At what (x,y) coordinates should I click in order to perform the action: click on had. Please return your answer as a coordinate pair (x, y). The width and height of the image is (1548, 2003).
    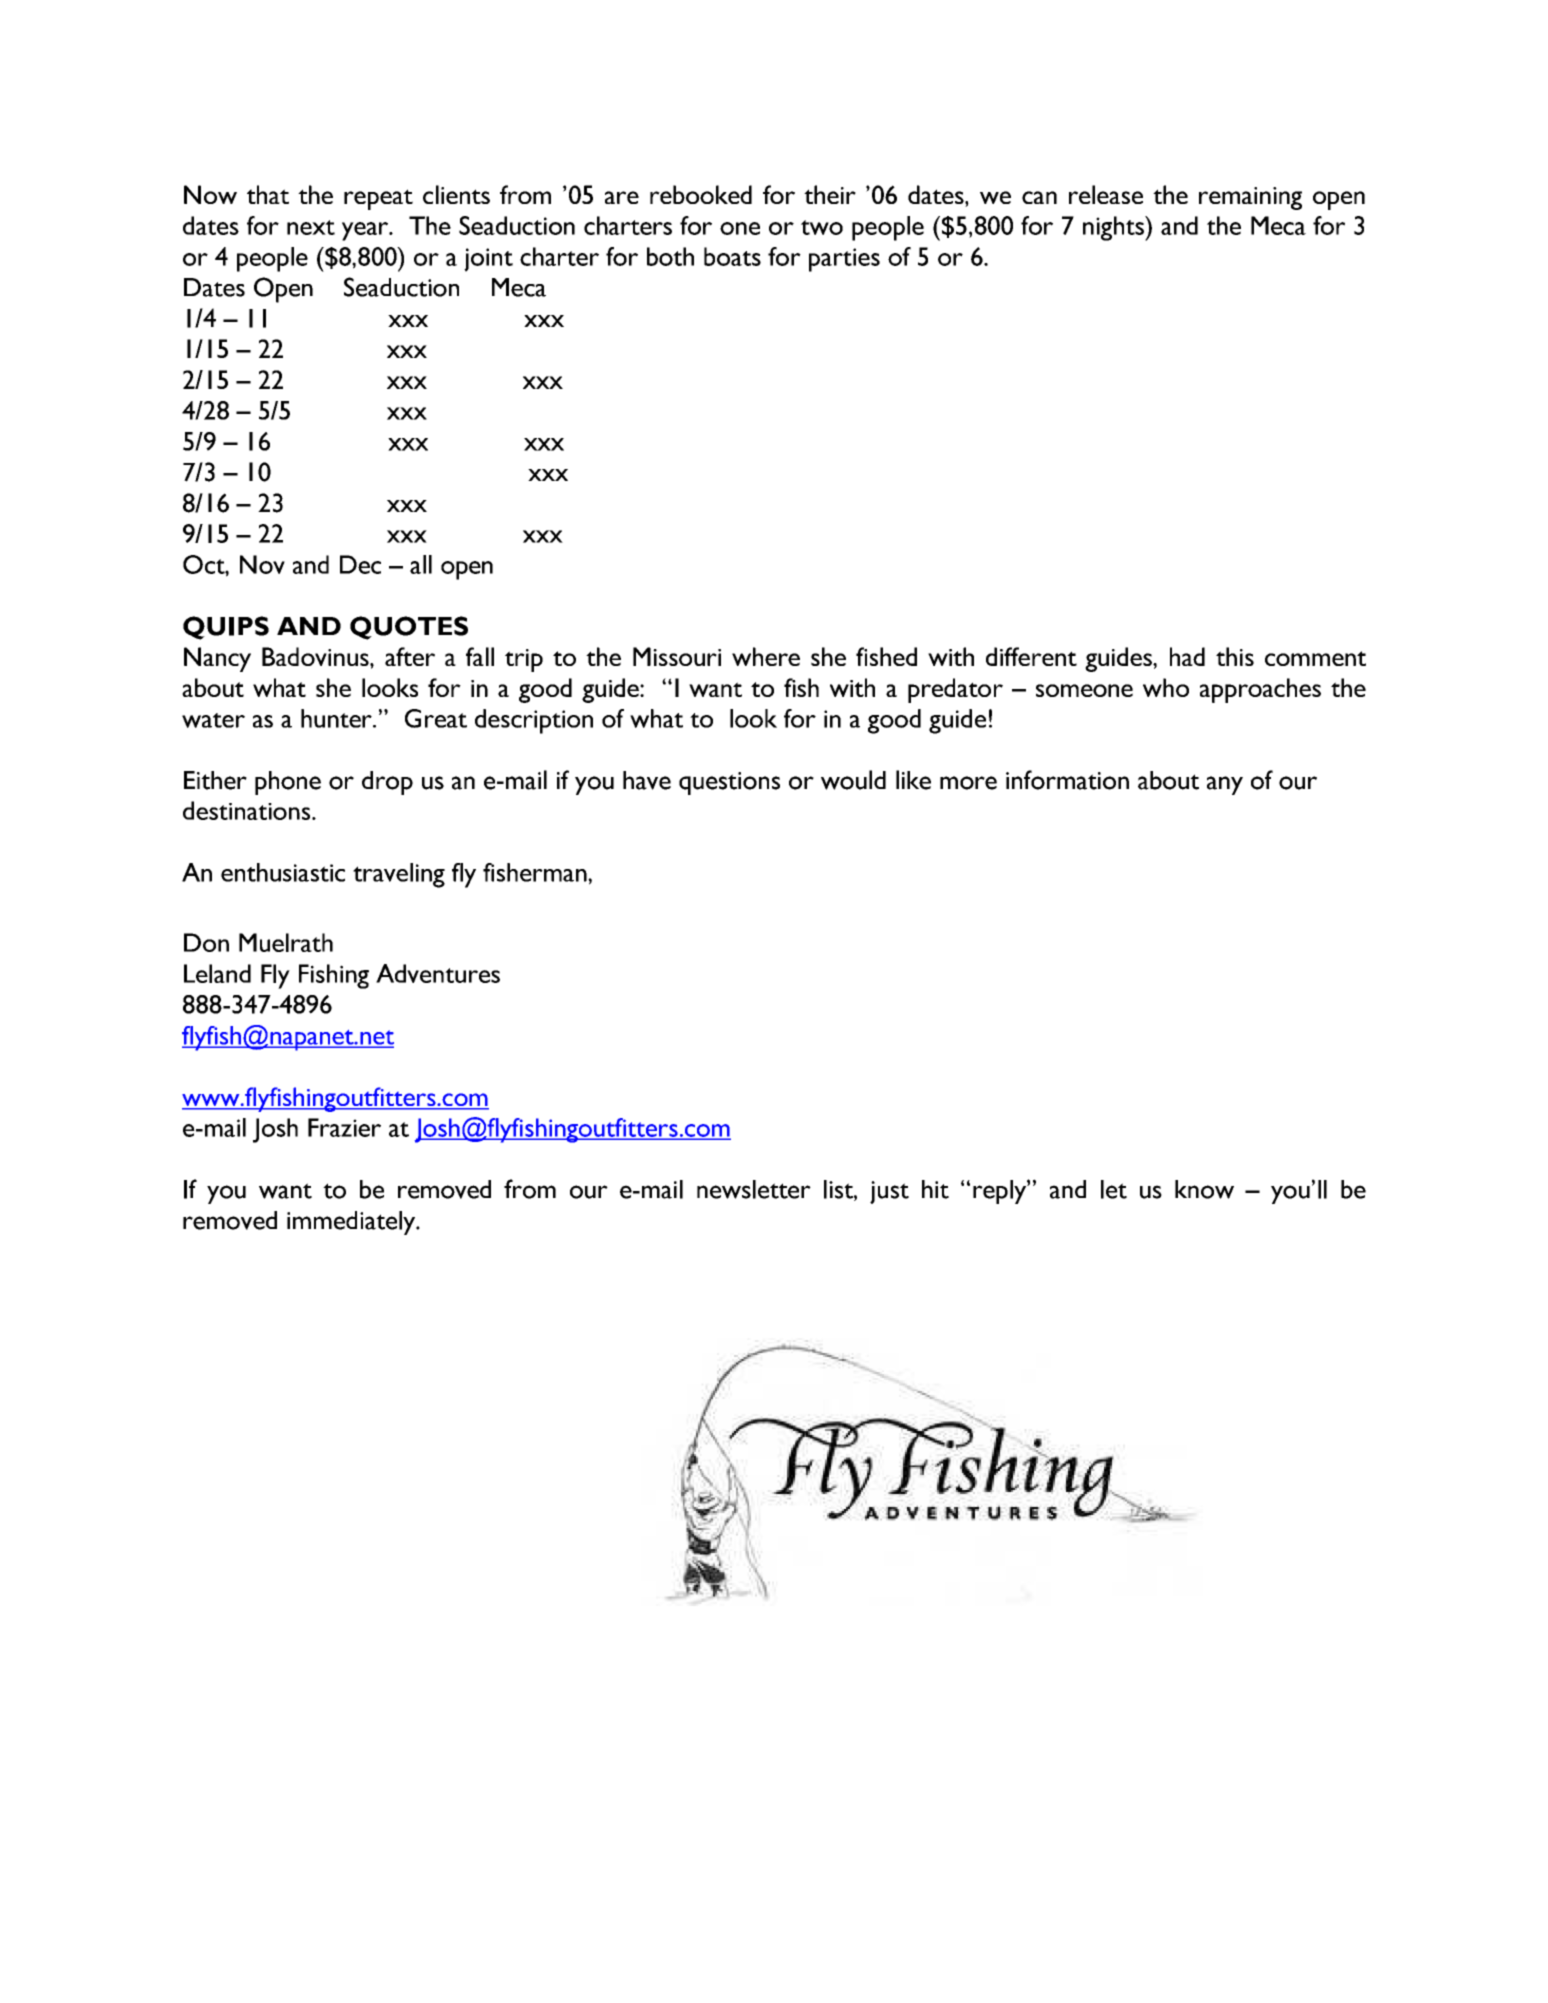
    Looking at the image, I should click on (1187, 656).
